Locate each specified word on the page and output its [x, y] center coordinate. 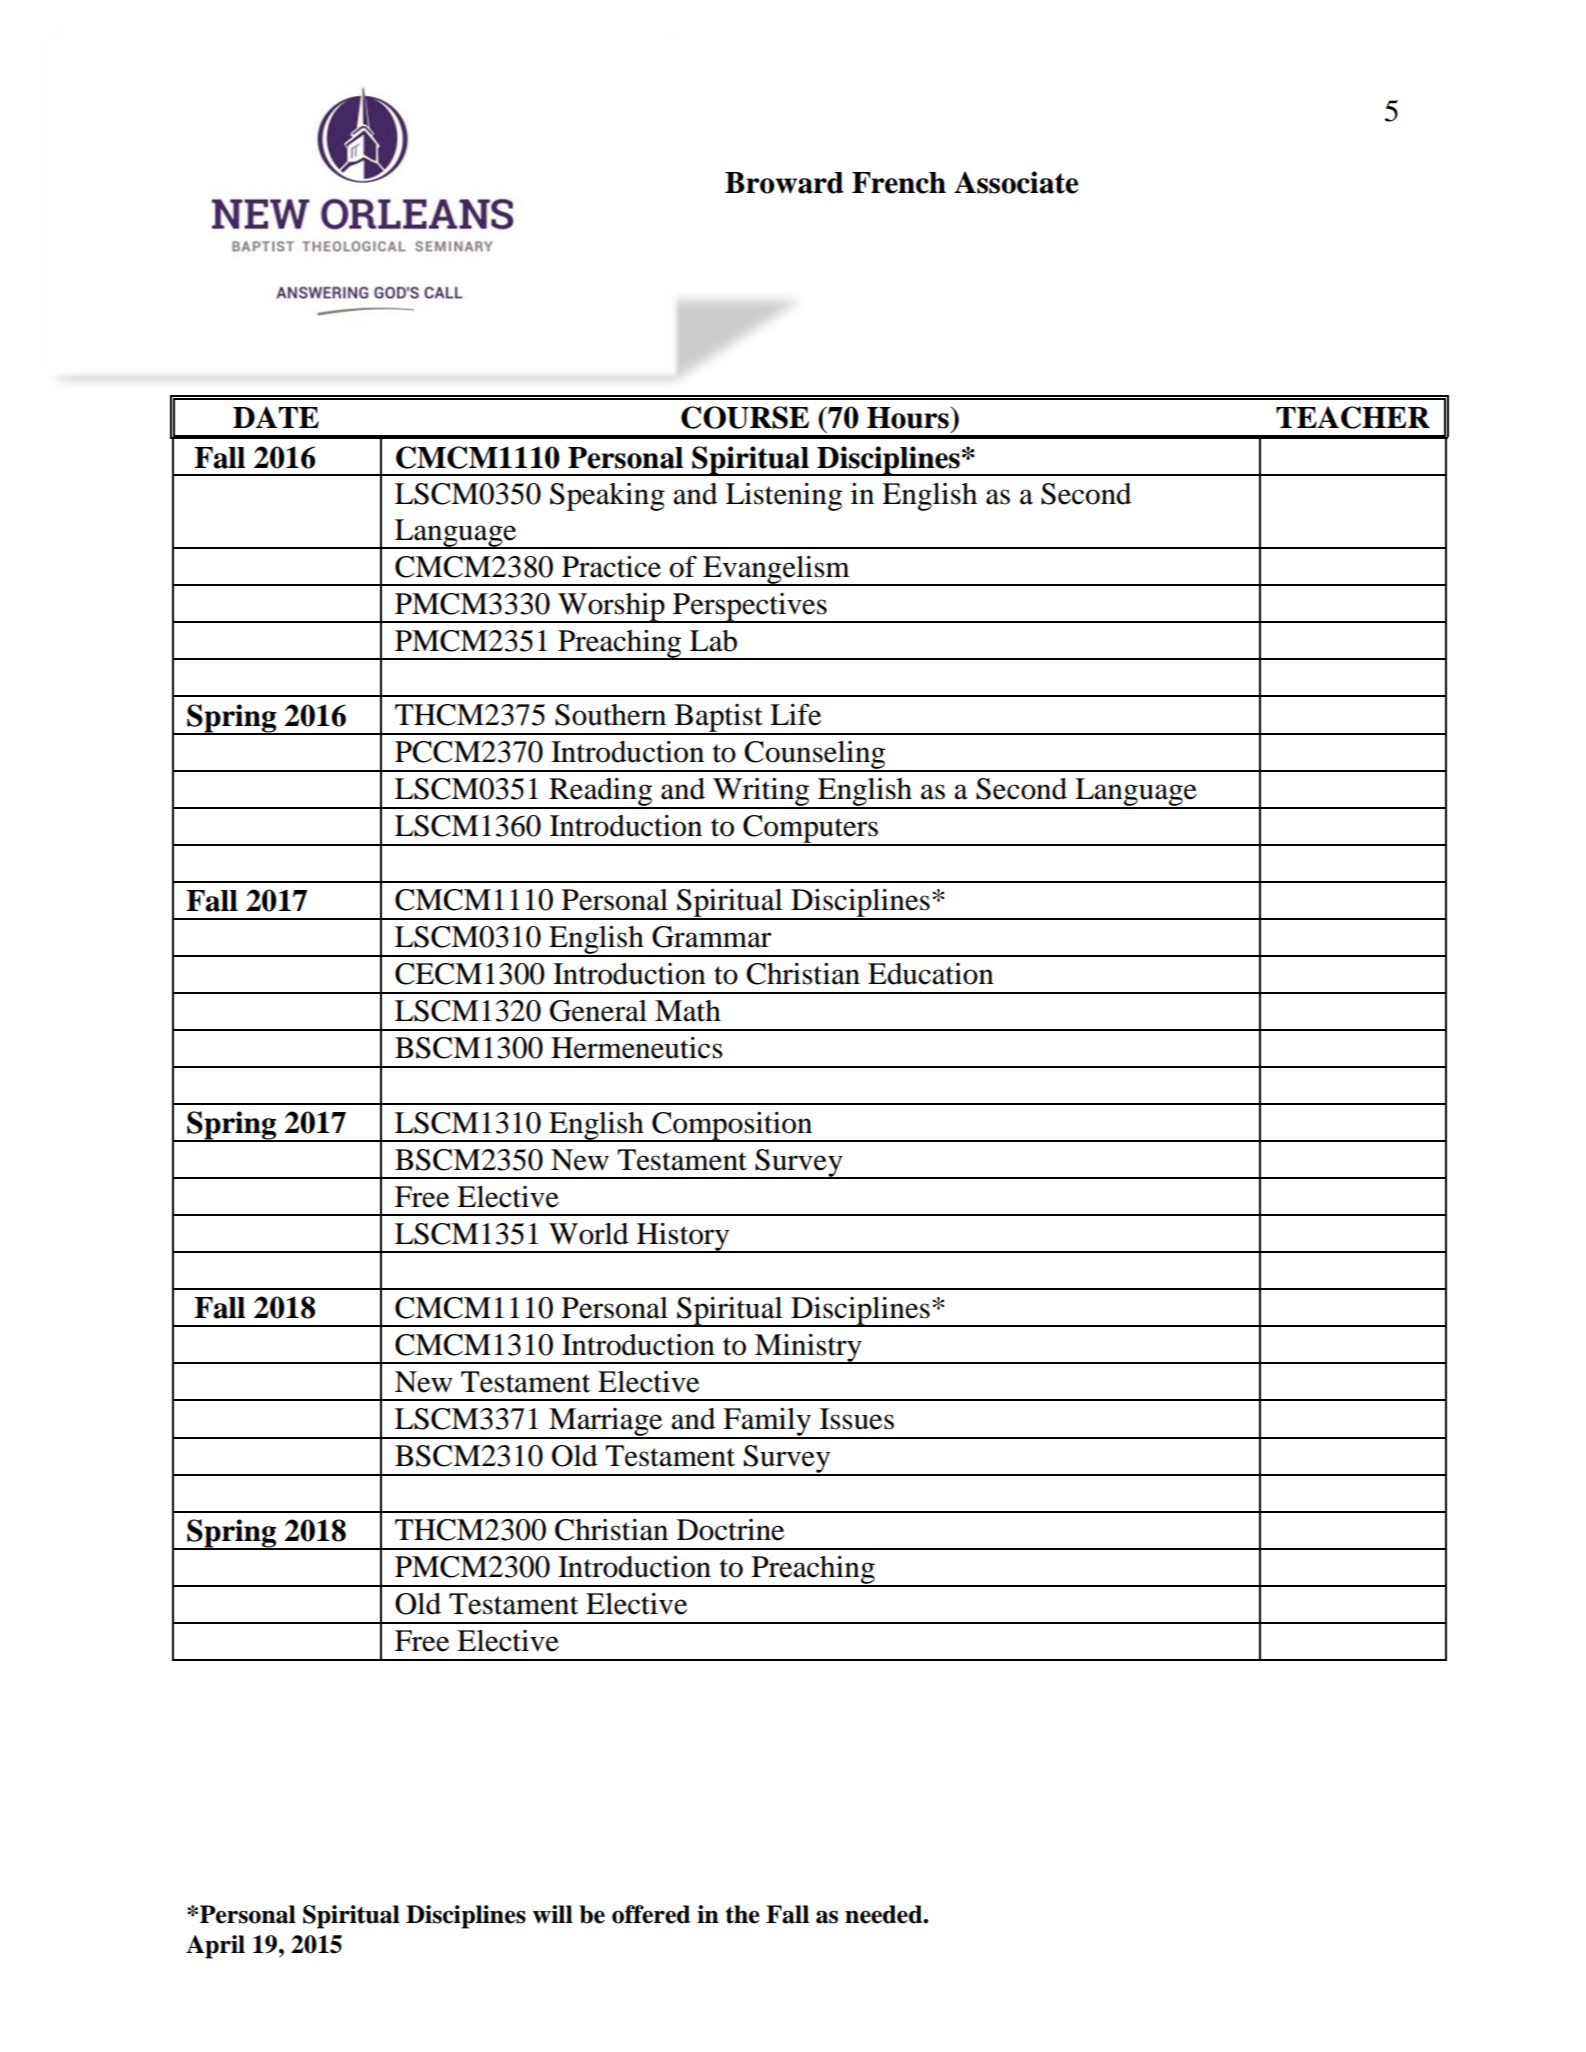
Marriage [606, 1423]
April [215, 1947]
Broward [784, 183]
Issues [857, 1419]
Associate [1016, 182]
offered [651, 1914]
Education [931, 974]
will [553, 1914]
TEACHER [1353, 417]
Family [767, 1423]
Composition [732, 1127]
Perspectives [750, 608]
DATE [276, 417]
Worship [611, 608]
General [598, 1011]
